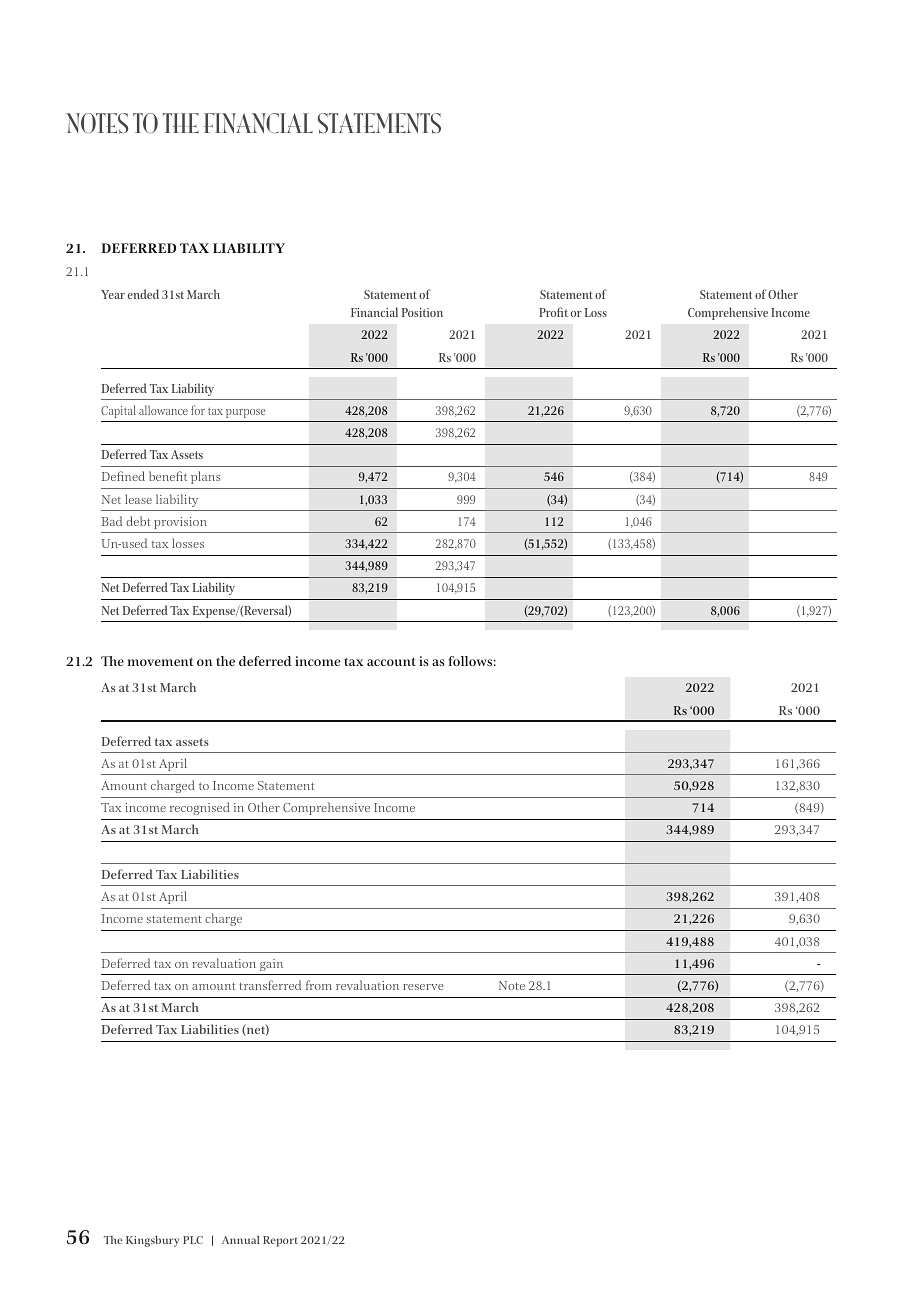 This page has width=924, height=1308. I want to click on provision, so click(180, 523).
